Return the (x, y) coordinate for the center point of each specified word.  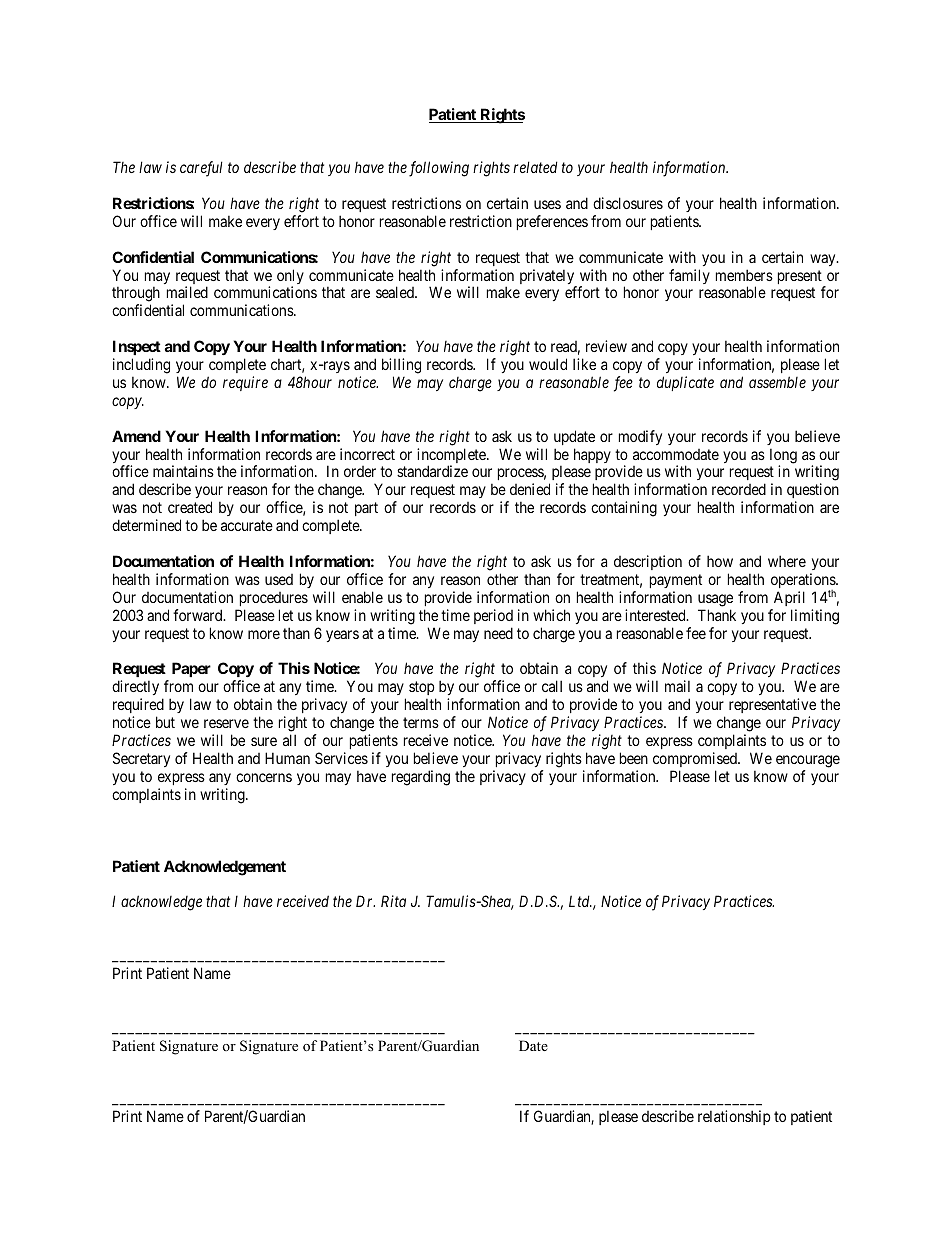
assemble (777, 382)
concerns (264, 777)
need (498, 633)
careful (201, 169)
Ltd (580, 901)
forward (199, 615)
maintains (183, 471)
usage (715, 600)
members (744, 275)
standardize (432, 471)
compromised (696, 759)
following (439, 169)
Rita (393, 901)
